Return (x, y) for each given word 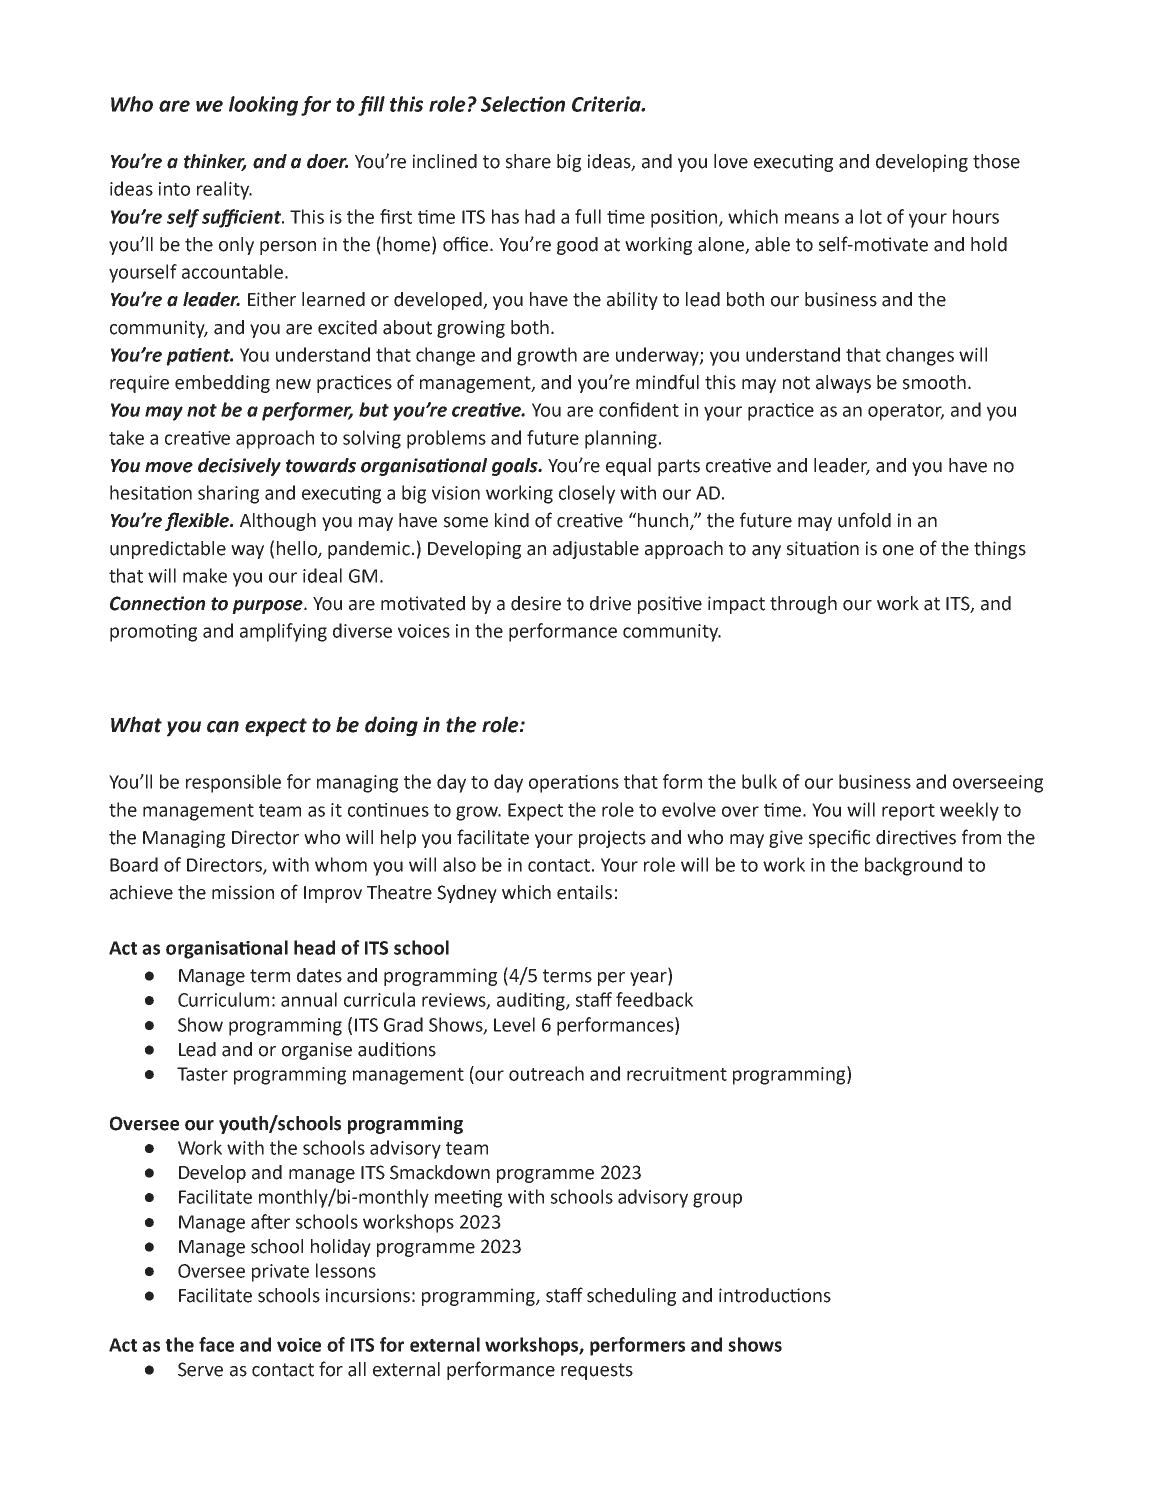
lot (871, 216)
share (528, 161)
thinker (215, 162)
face (216, 1344)
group (717, 1200)
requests (597, 1371)
